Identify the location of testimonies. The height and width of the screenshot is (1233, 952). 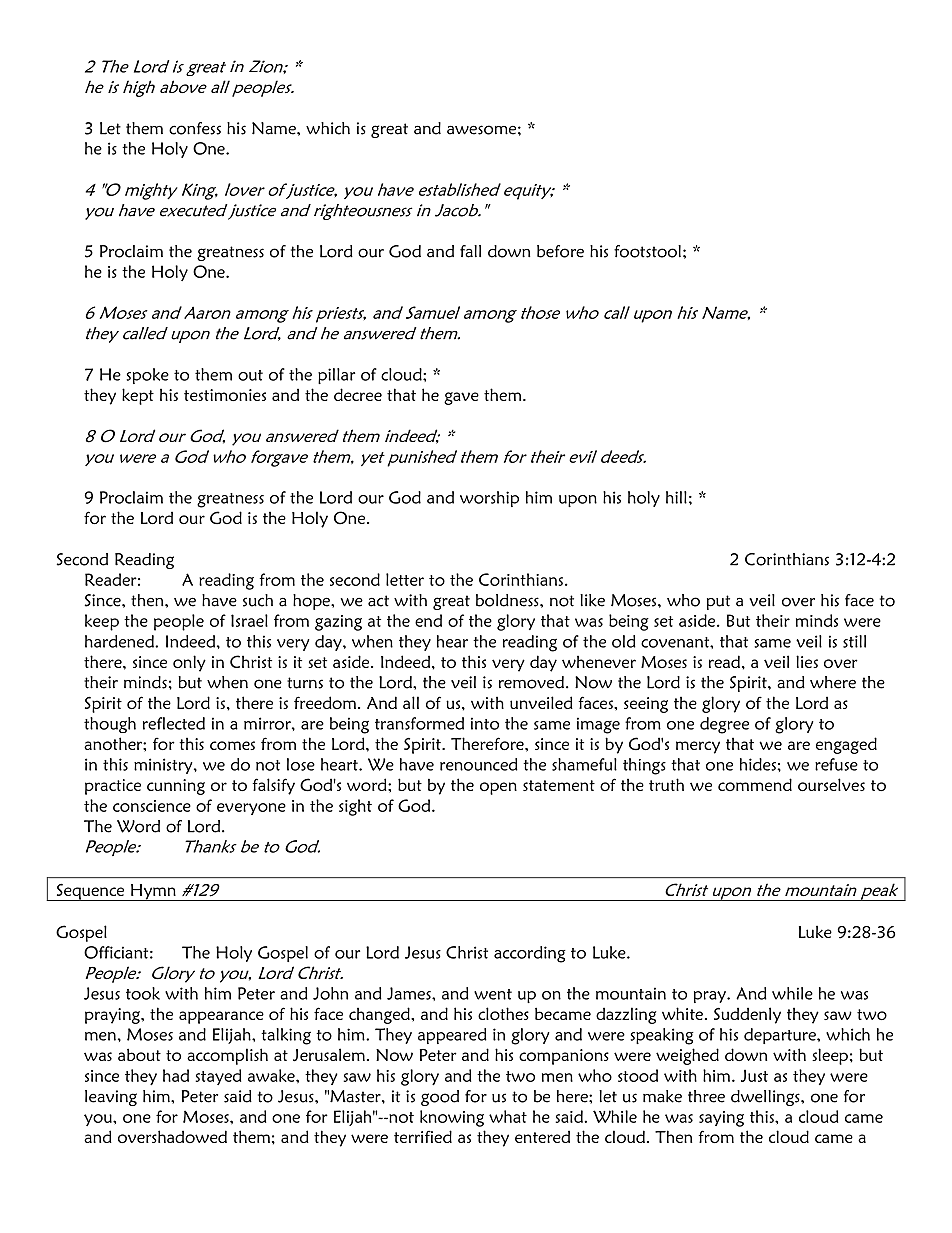
(225, 395).
